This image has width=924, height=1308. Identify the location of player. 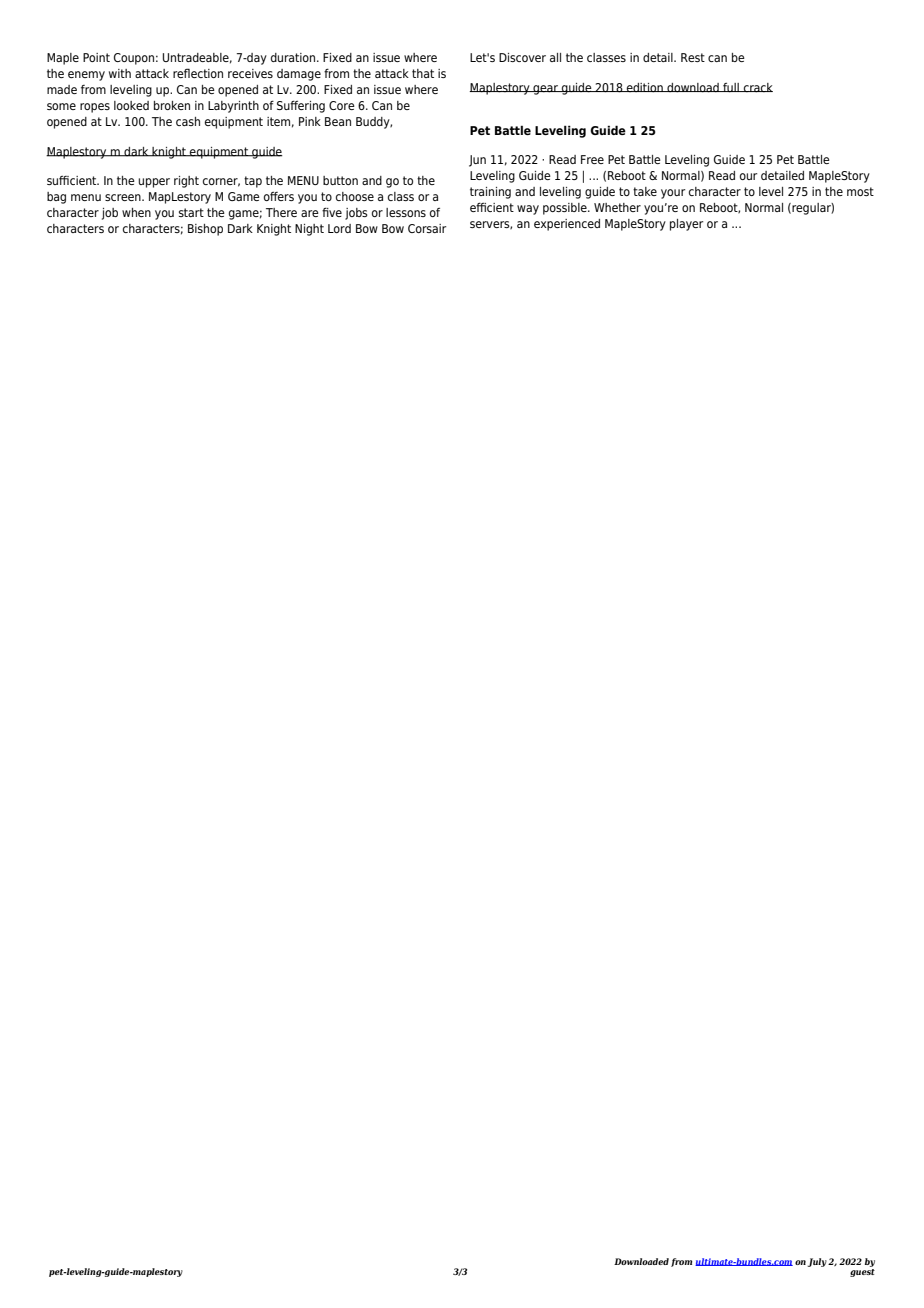
(686, 225).
